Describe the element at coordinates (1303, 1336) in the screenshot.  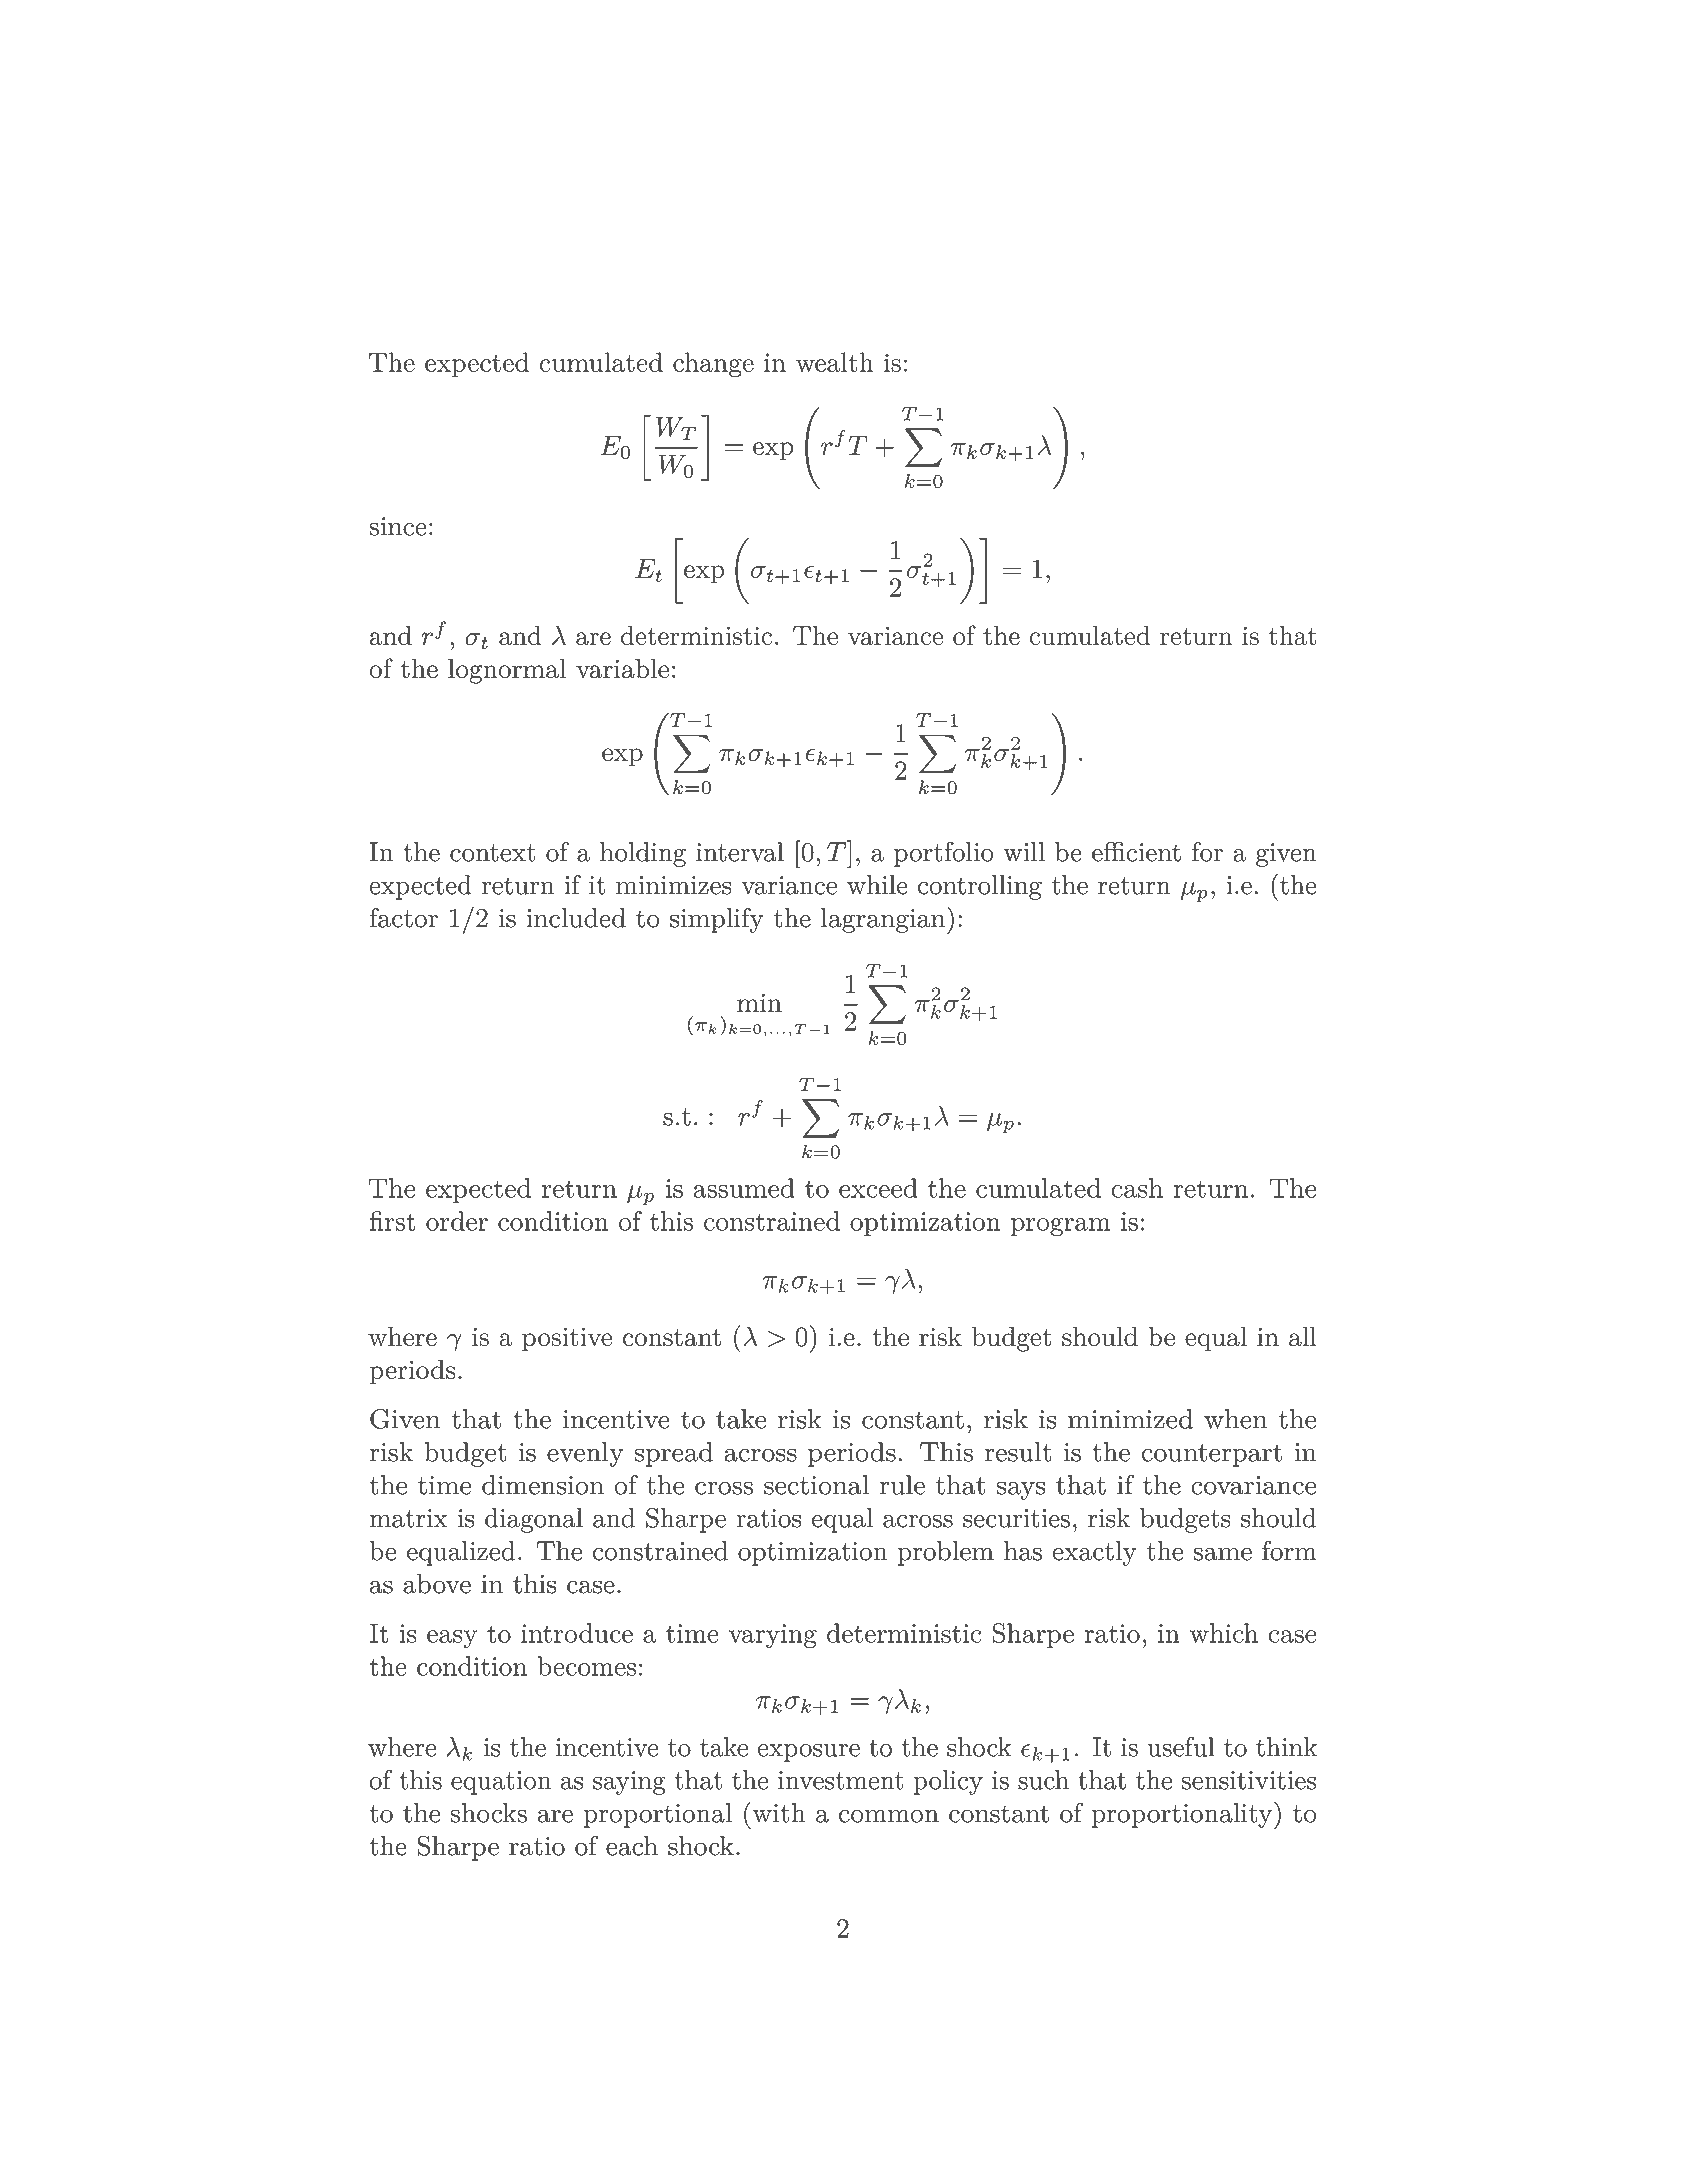
I see `all` at that location.
